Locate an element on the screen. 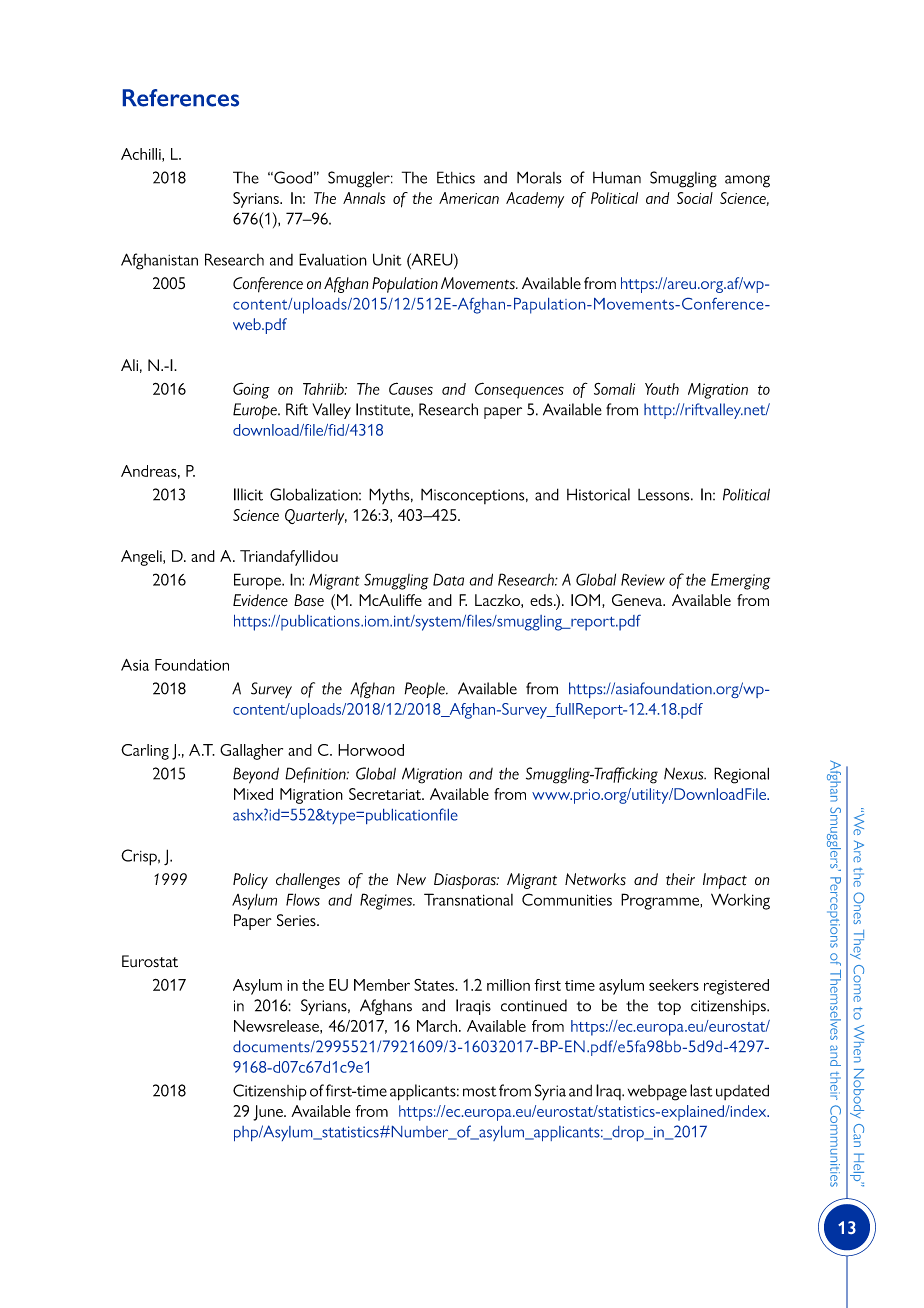  June is located at coordinates (269, 1113).
